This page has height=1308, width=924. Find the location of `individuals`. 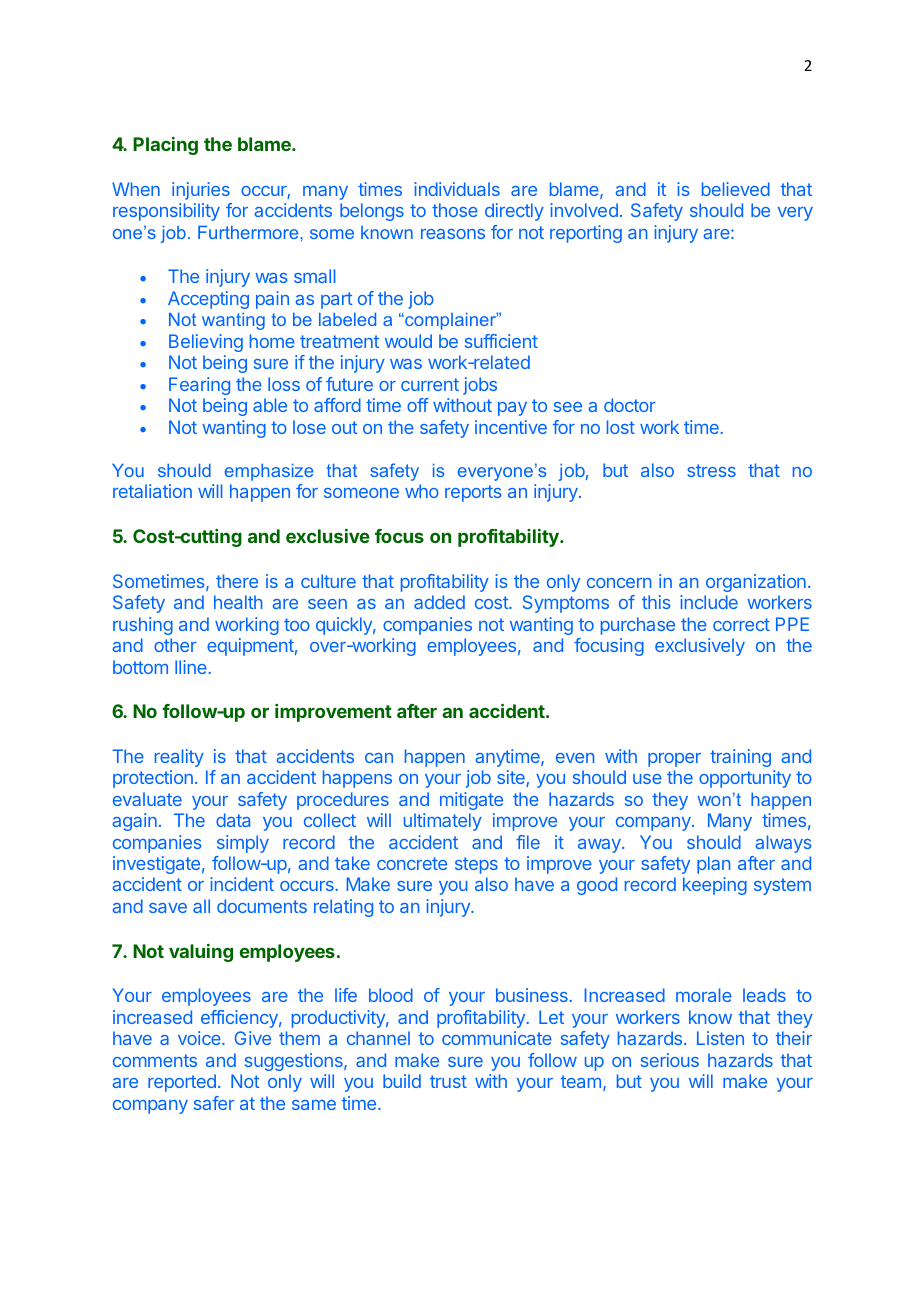

individuals is located at coordinates (457, 189).
